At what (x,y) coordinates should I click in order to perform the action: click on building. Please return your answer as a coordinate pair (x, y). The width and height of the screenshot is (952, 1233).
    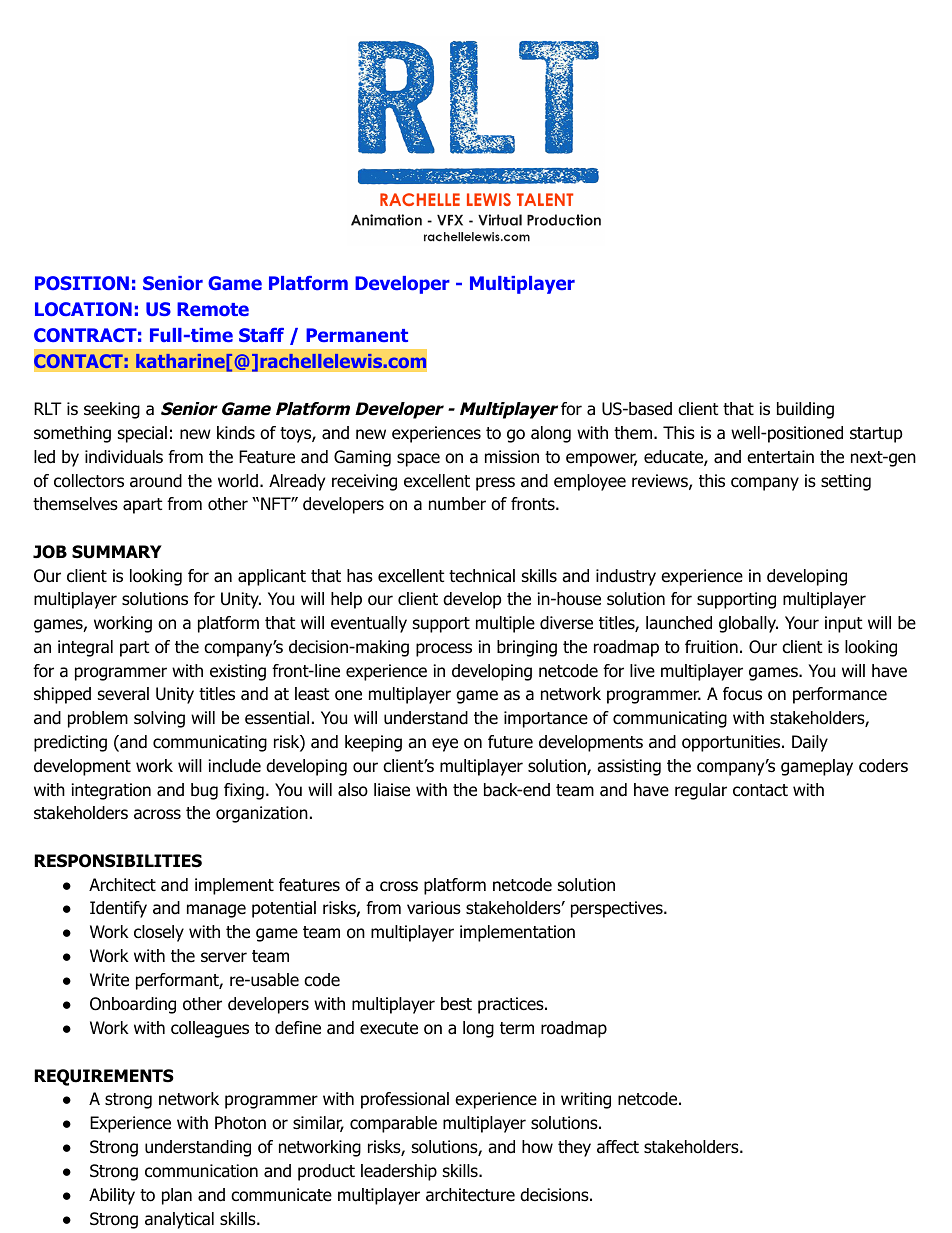
    Looking at the image, I should click on (805, 410).
